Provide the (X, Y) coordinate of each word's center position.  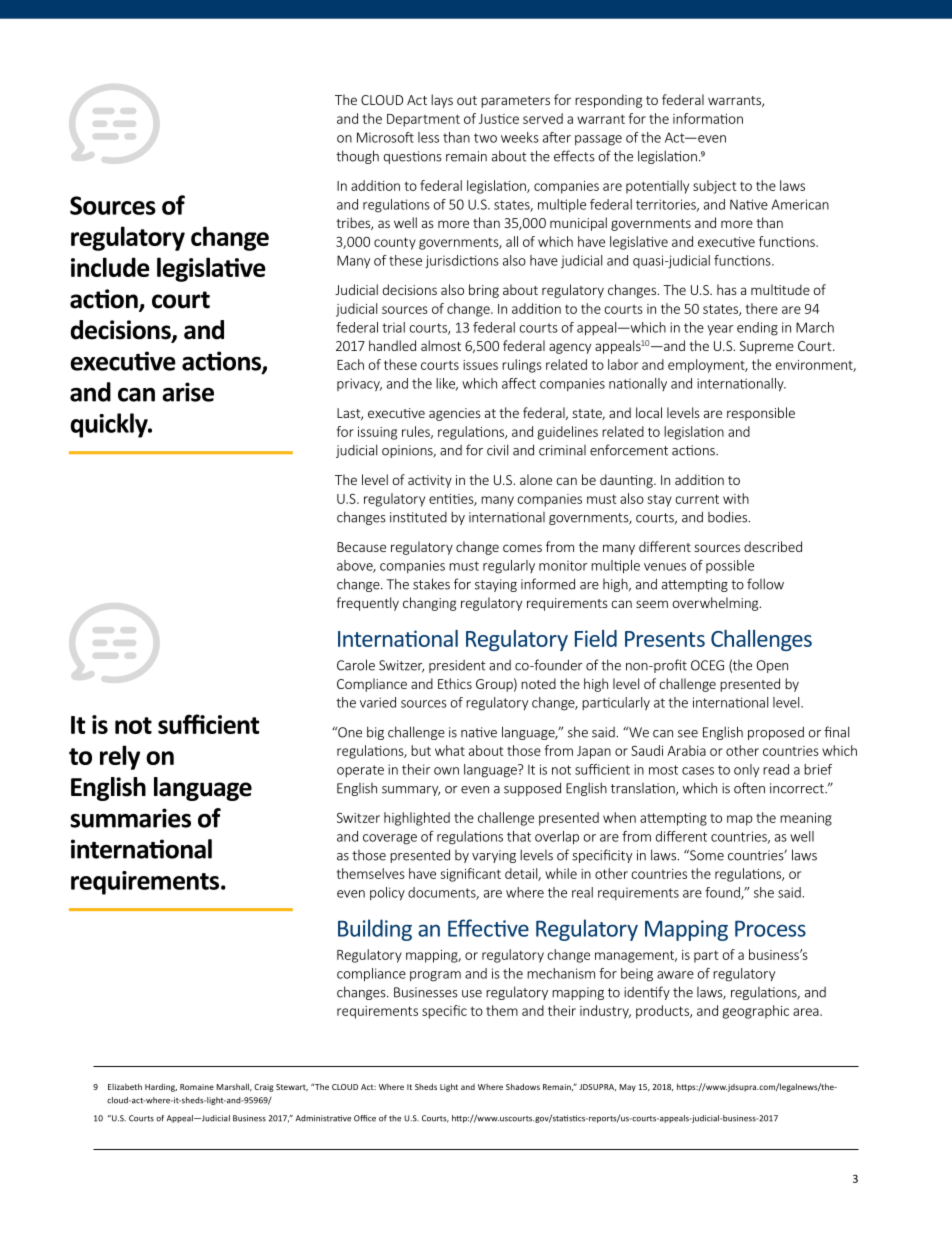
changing (429, 604)
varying (494, 856)
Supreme (767, 347)
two (485, 138)
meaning (806, 819)
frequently (367, 604)
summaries (130, 818)
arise (188, 392)
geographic (755, 1012)
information (708, 118)
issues (480, 365)
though (357, 157)
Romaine (197, 1087)
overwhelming (716, 604)
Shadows (523, 1086)
